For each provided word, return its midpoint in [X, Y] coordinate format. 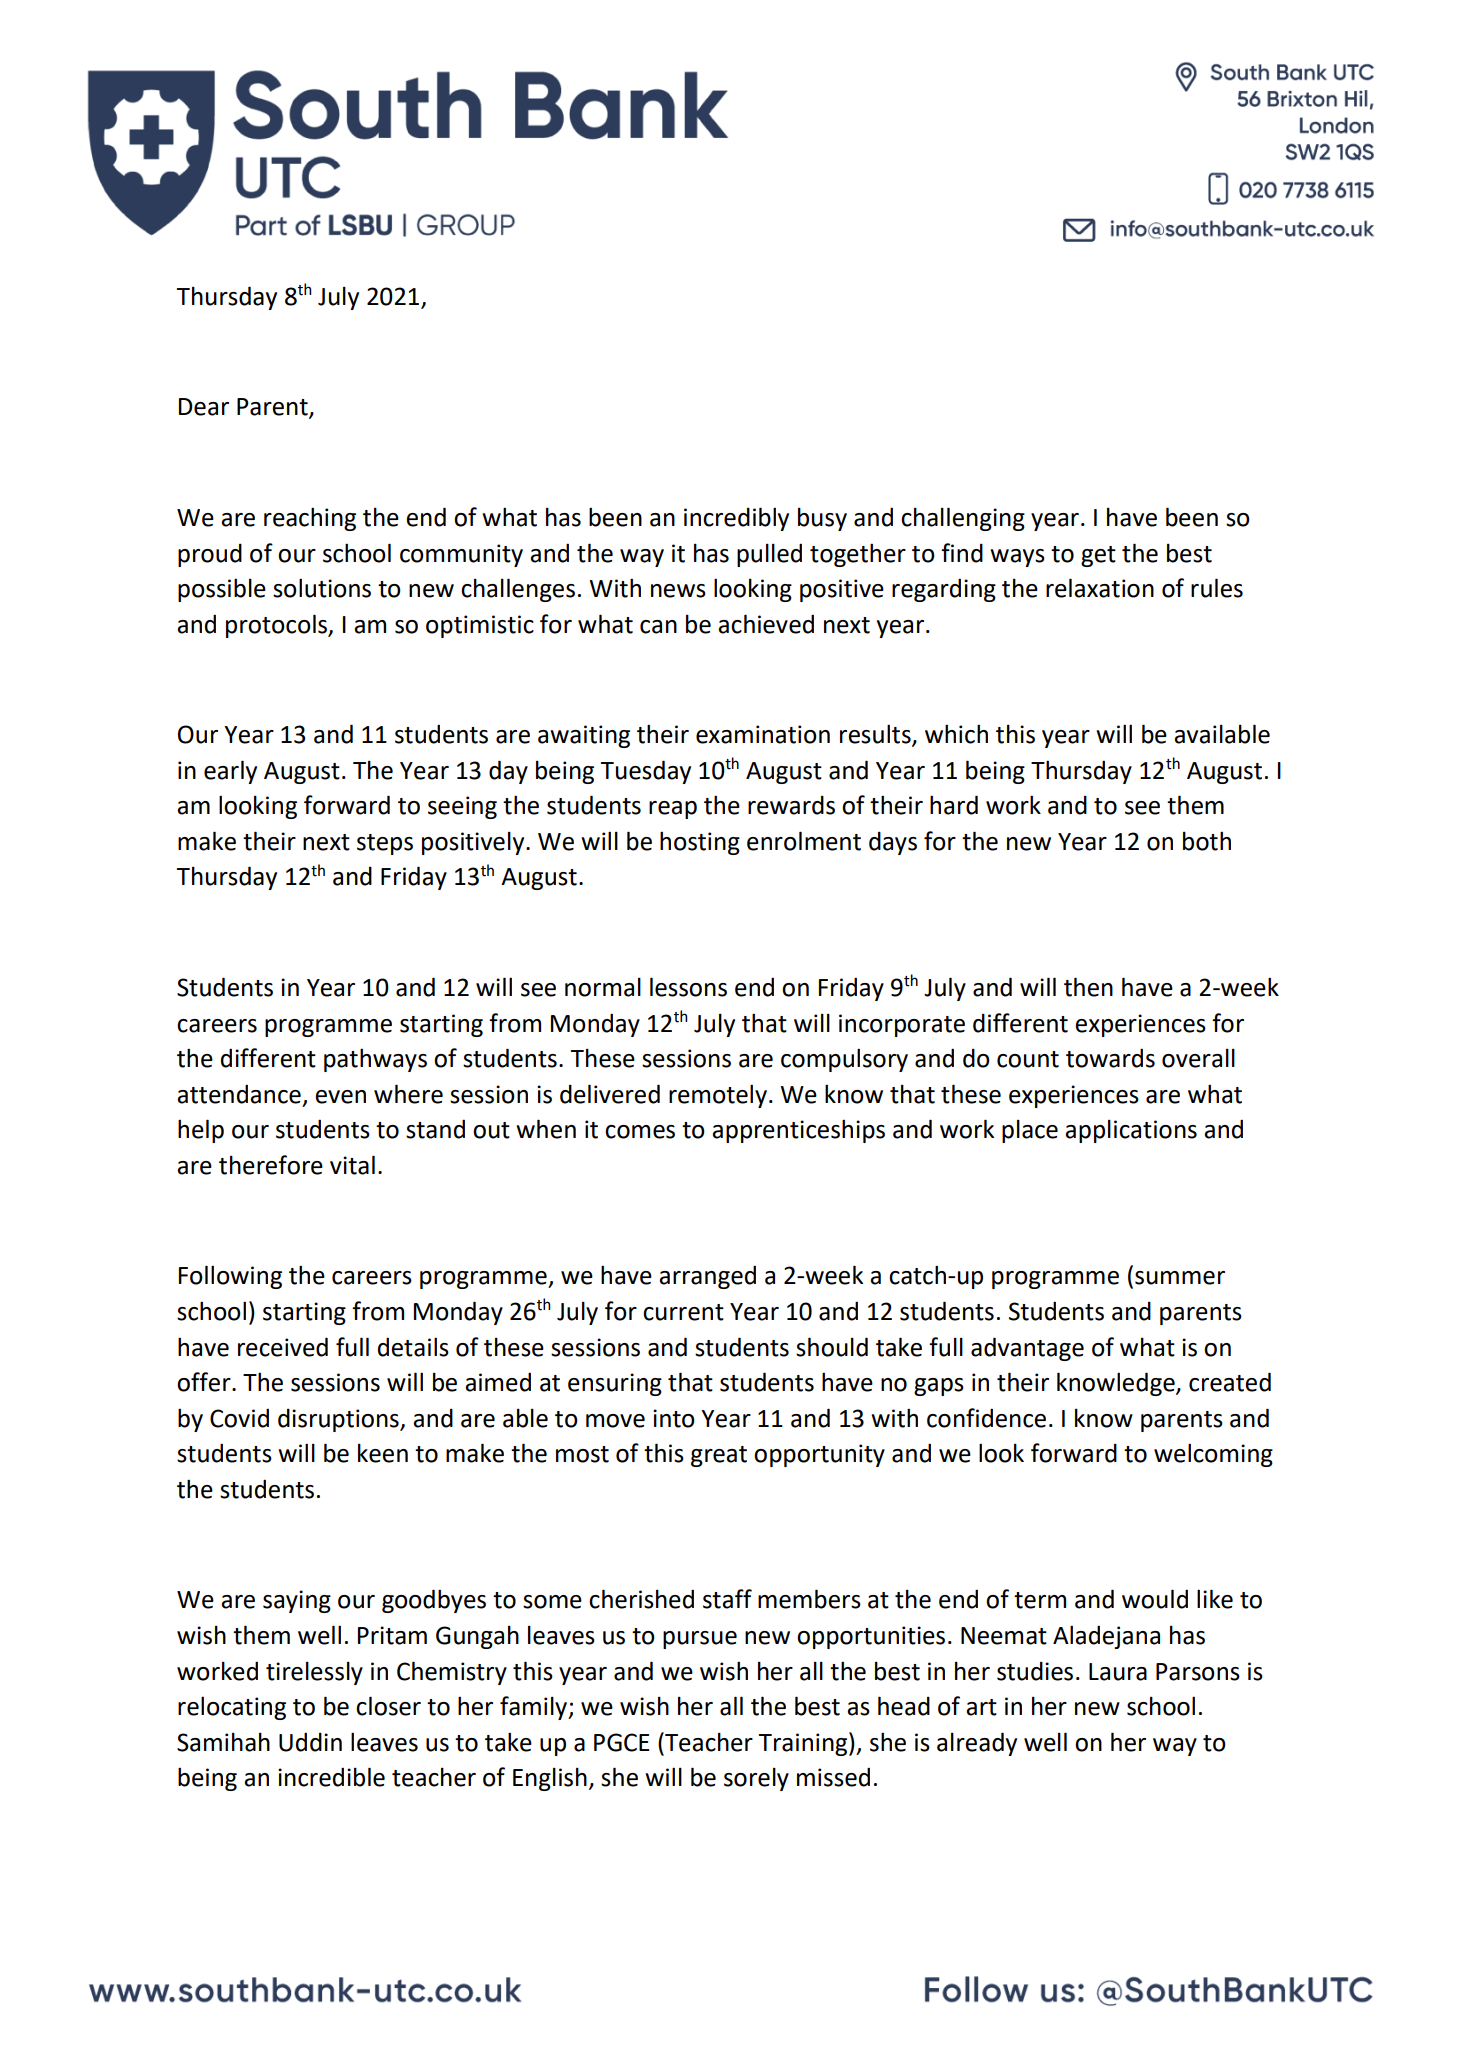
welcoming [1213, 1455]
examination [763, 734]
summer [1180, 1278]
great [719, 1456]
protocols [277, 626]
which [956, 734]
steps [385, 844]
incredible [331, 1777]
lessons [688, 987]
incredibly [736, 519]
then [1088, 987]
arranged [707, 1277]
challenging [963, 519]
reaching [310, 519]
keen [383, 1453]
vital [352, 1165]
